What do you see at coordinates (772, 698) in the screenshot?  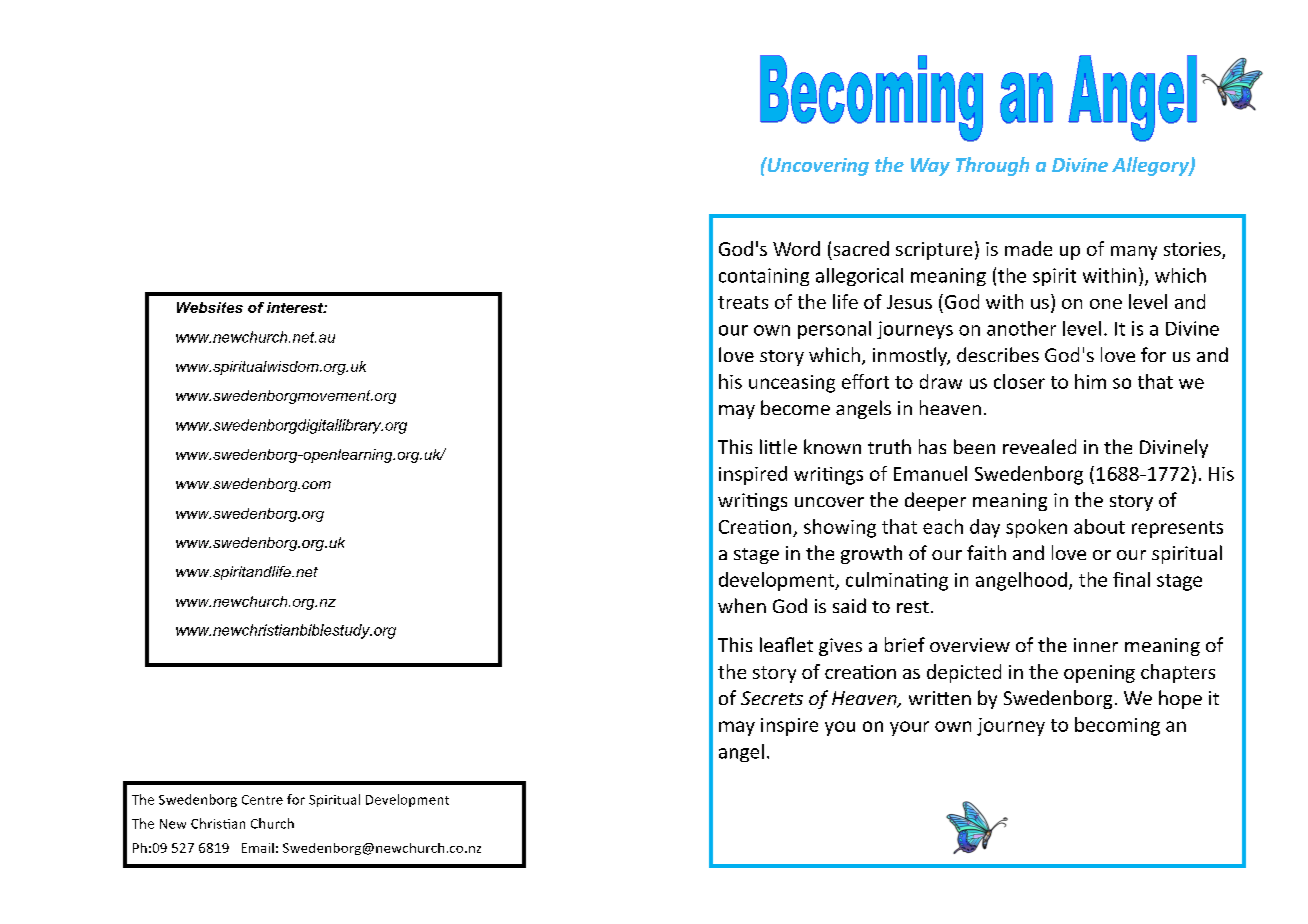 I see `Secrets` at bounding box center [772, 698].
